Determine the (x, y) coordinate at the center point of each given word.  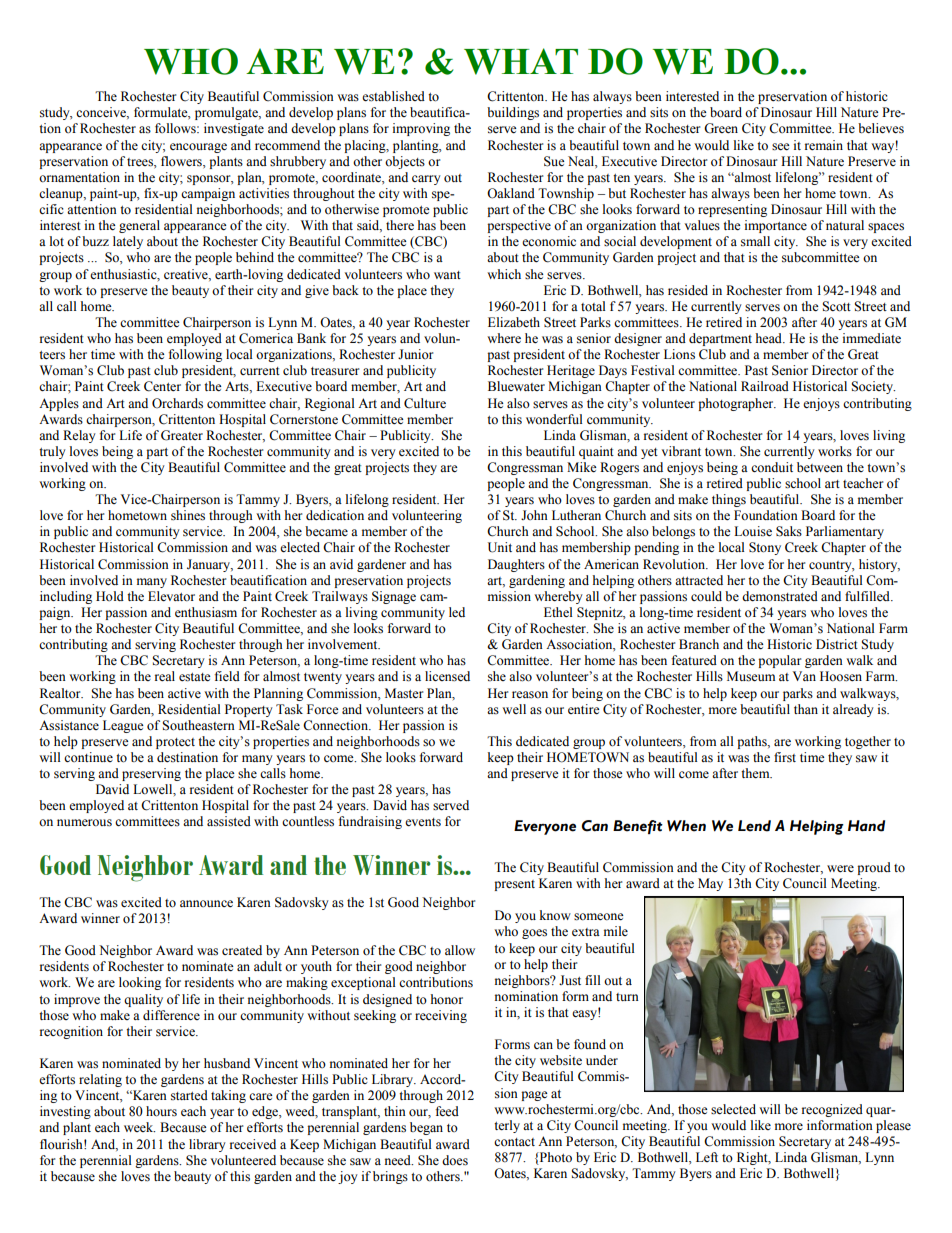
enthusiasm (206, 612)
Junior (415, 354)
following (195, 355)
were (840, 868)
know (555, 915)
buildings (513, 113)
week (139, 1127)
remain (824, 145)
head (770, 338)
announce (206, 903)
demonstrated (780, 596)
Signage (394, 597)
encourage (198, 148)
